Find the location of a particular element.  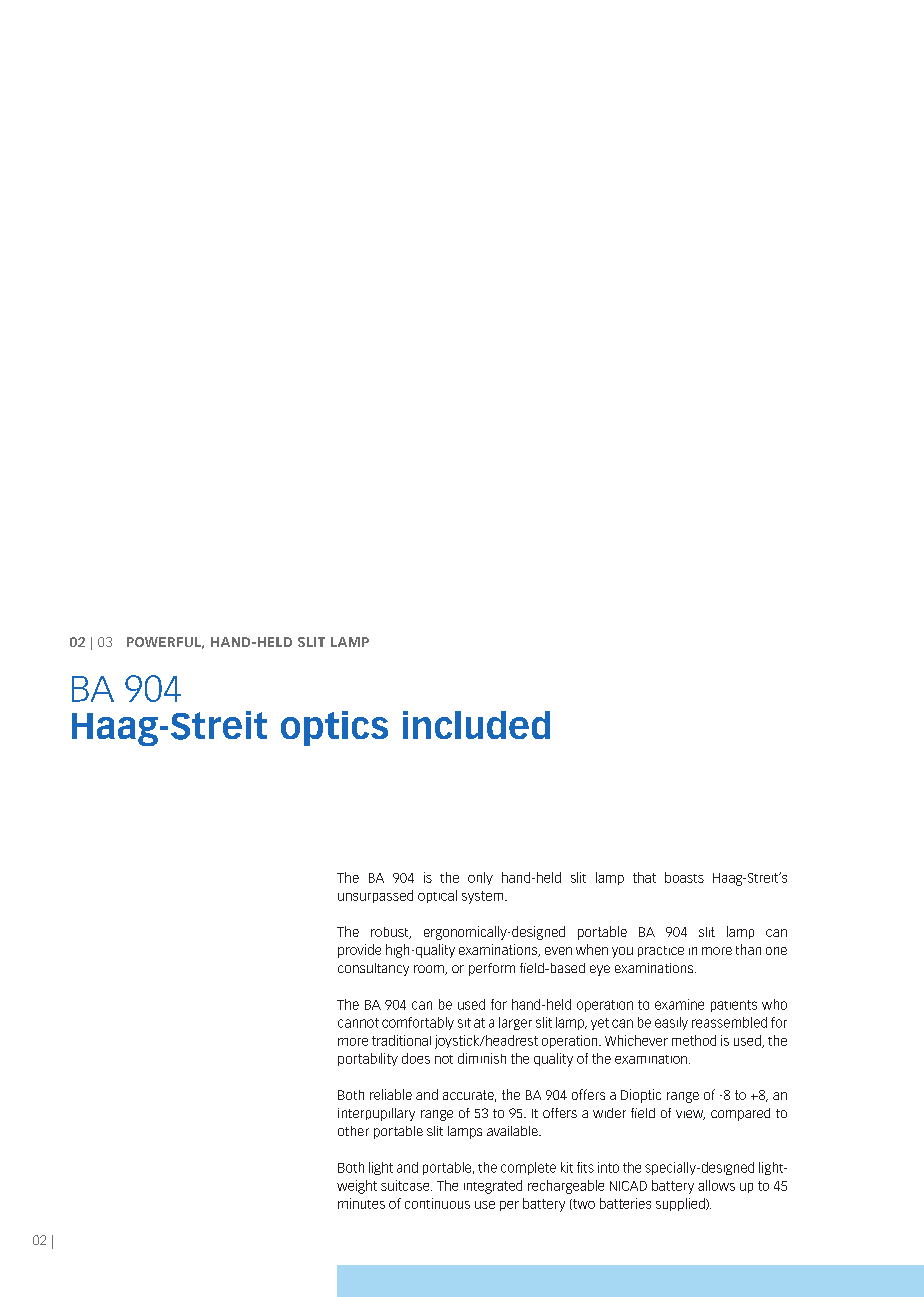

allows is located at coordinates (716, 1185).
